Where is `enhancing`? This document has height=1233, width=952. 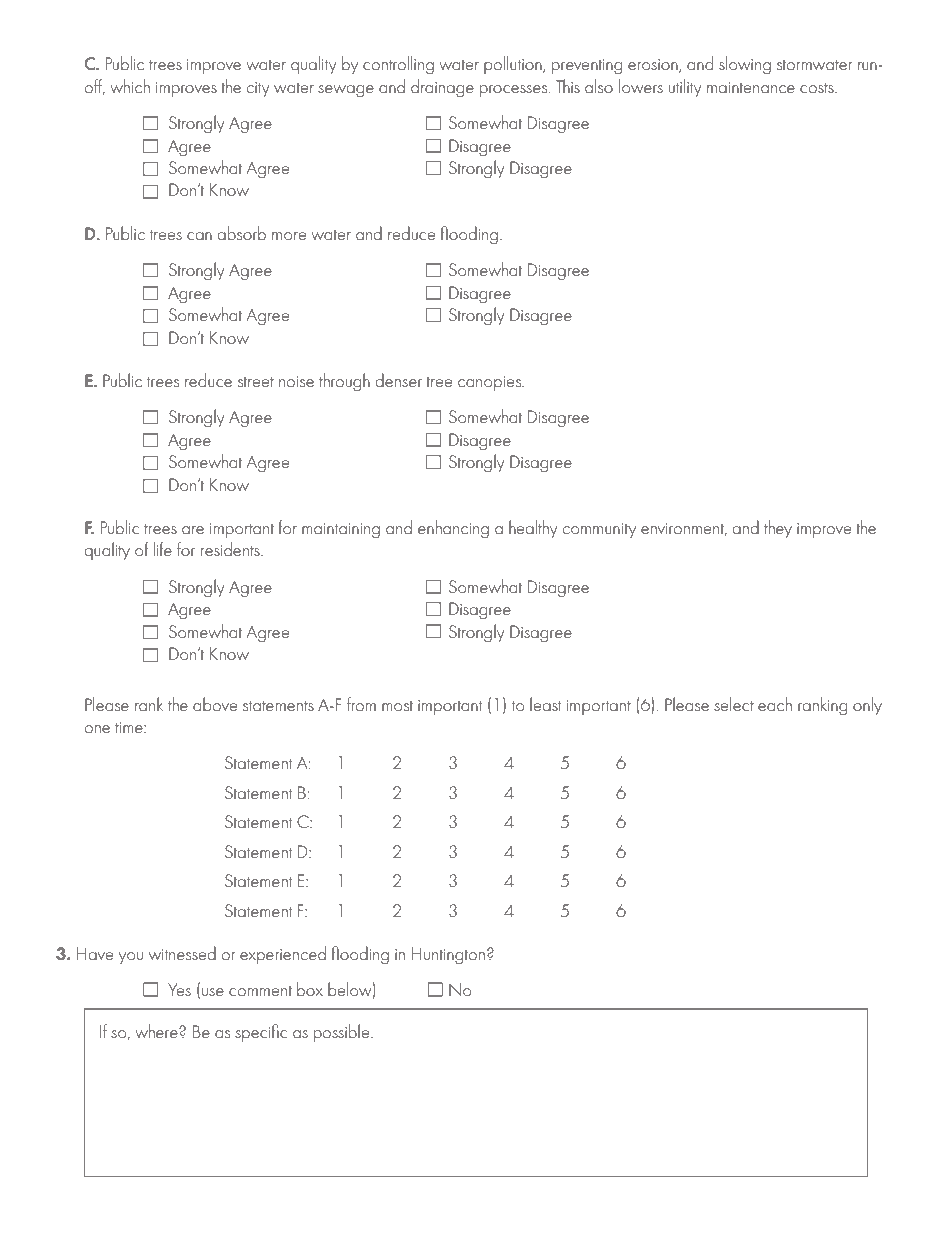 enhancing is located at coordinates (453, 529).
